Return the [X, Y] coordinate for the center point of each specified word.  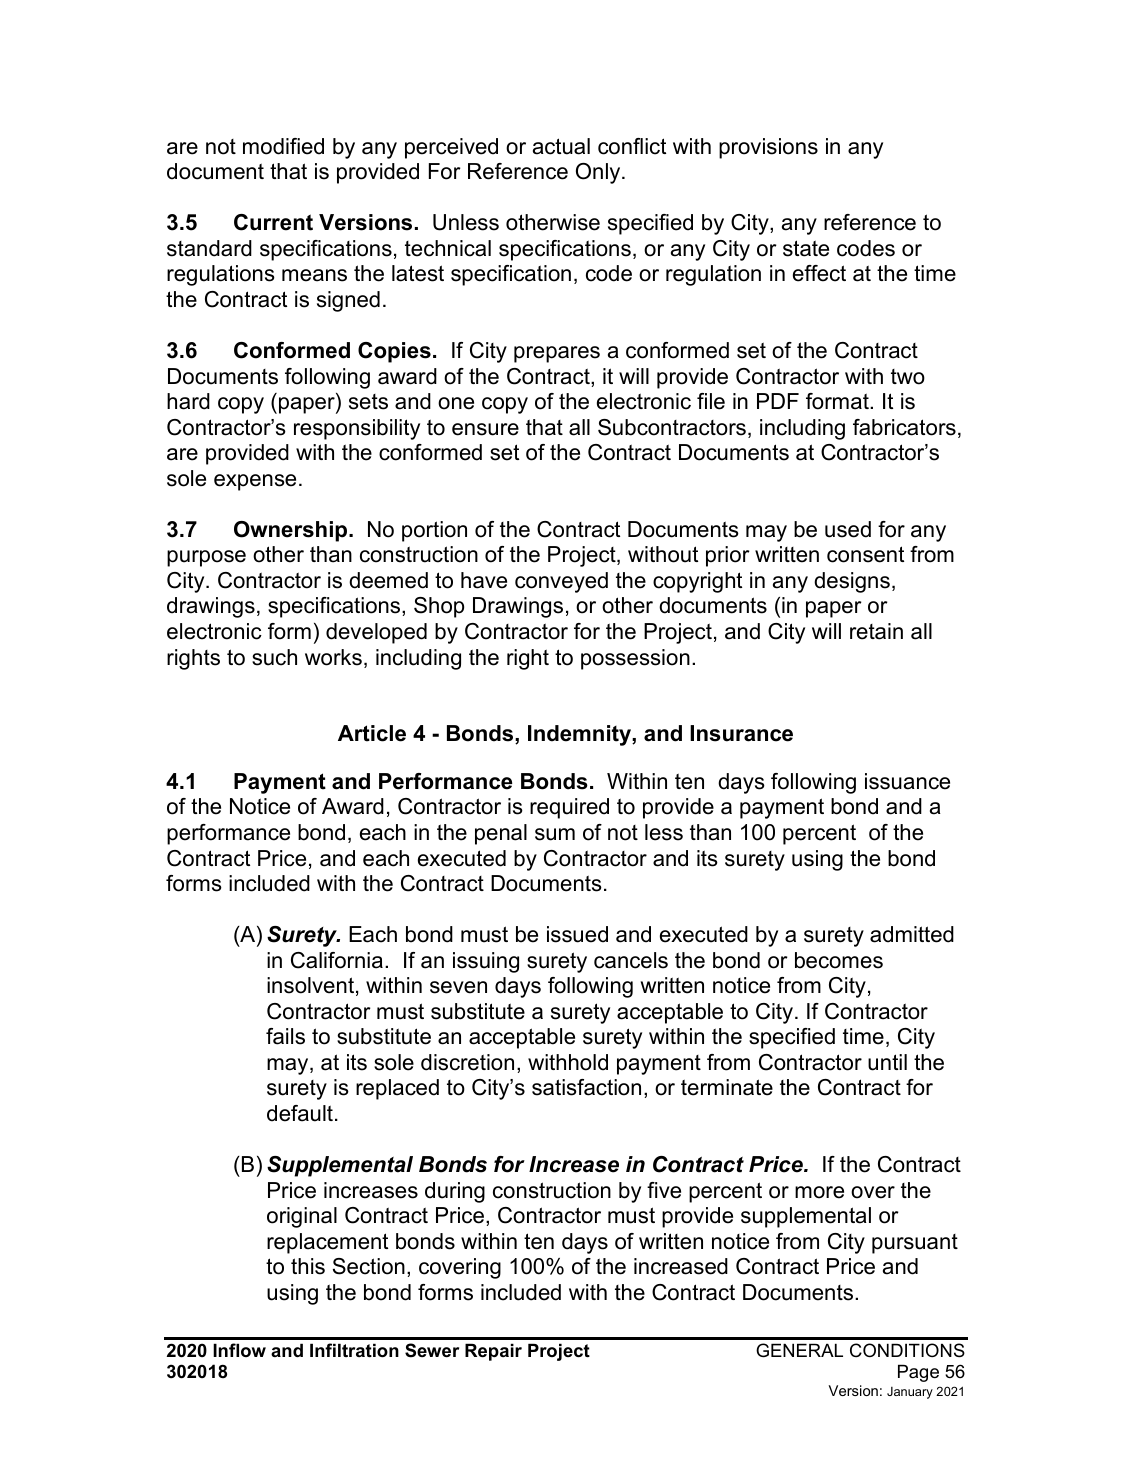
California [337, 960]
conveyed [561, 582]
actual [561, 146]
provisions [768, 148]
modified [283, 146]
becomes [839, 960]
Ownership [292, 531]
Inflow [239, 1350]
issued [577, 934]
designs [852, 582]
